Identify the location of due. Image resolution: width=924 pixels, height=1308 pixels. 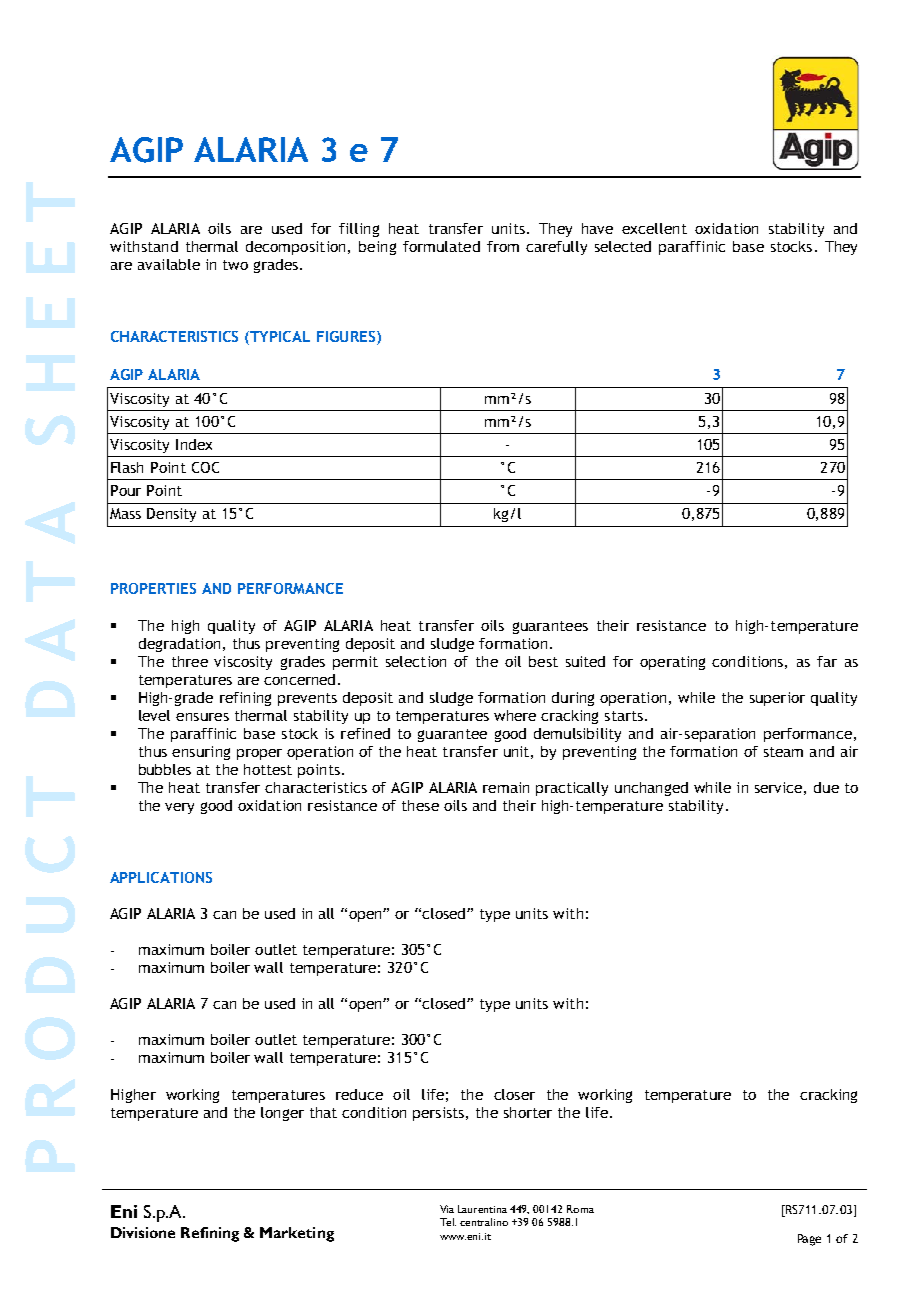
(826, 787).
